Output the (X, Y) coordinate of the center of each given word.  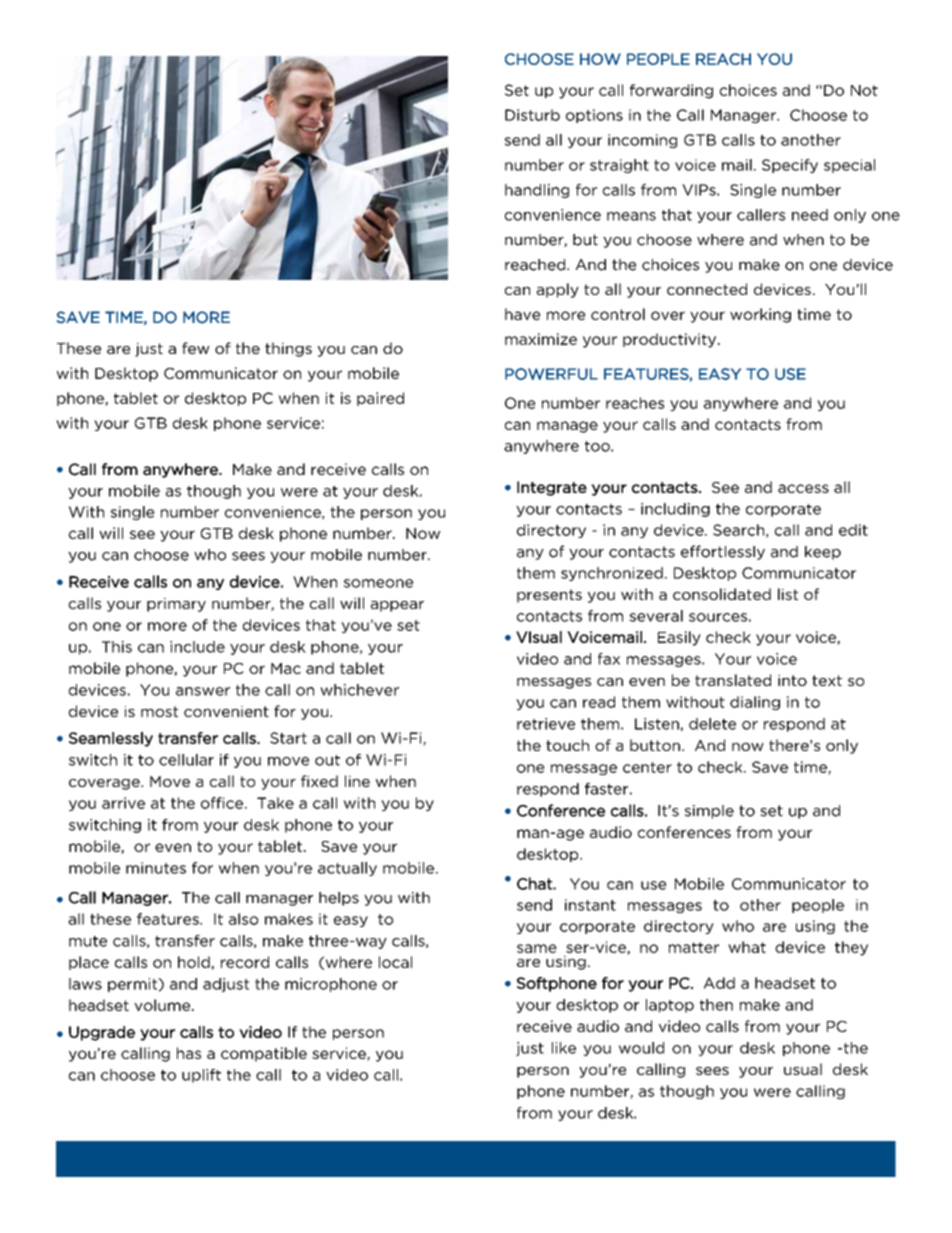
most (159, 711)
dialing (755, 703)
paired (380, 399)
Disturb (532, 115)
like (564, 1048)
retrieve (546, 724)
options (594, 116)
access (803, 488)
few (196, 348)
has (189, 1053)
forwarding (671, 91)
